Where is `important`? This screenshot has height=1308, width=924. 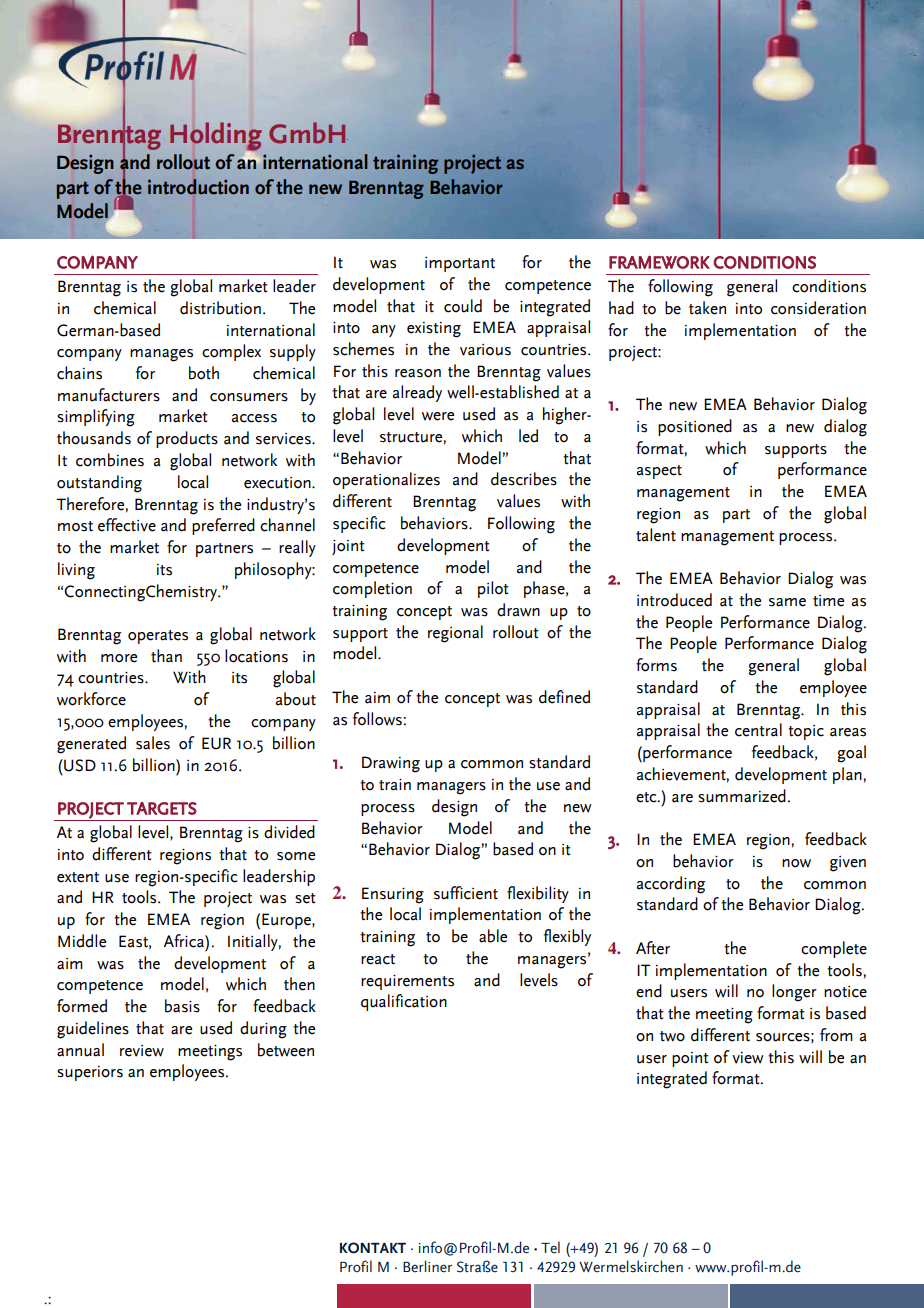 important is located at coordinates (460, 264).
